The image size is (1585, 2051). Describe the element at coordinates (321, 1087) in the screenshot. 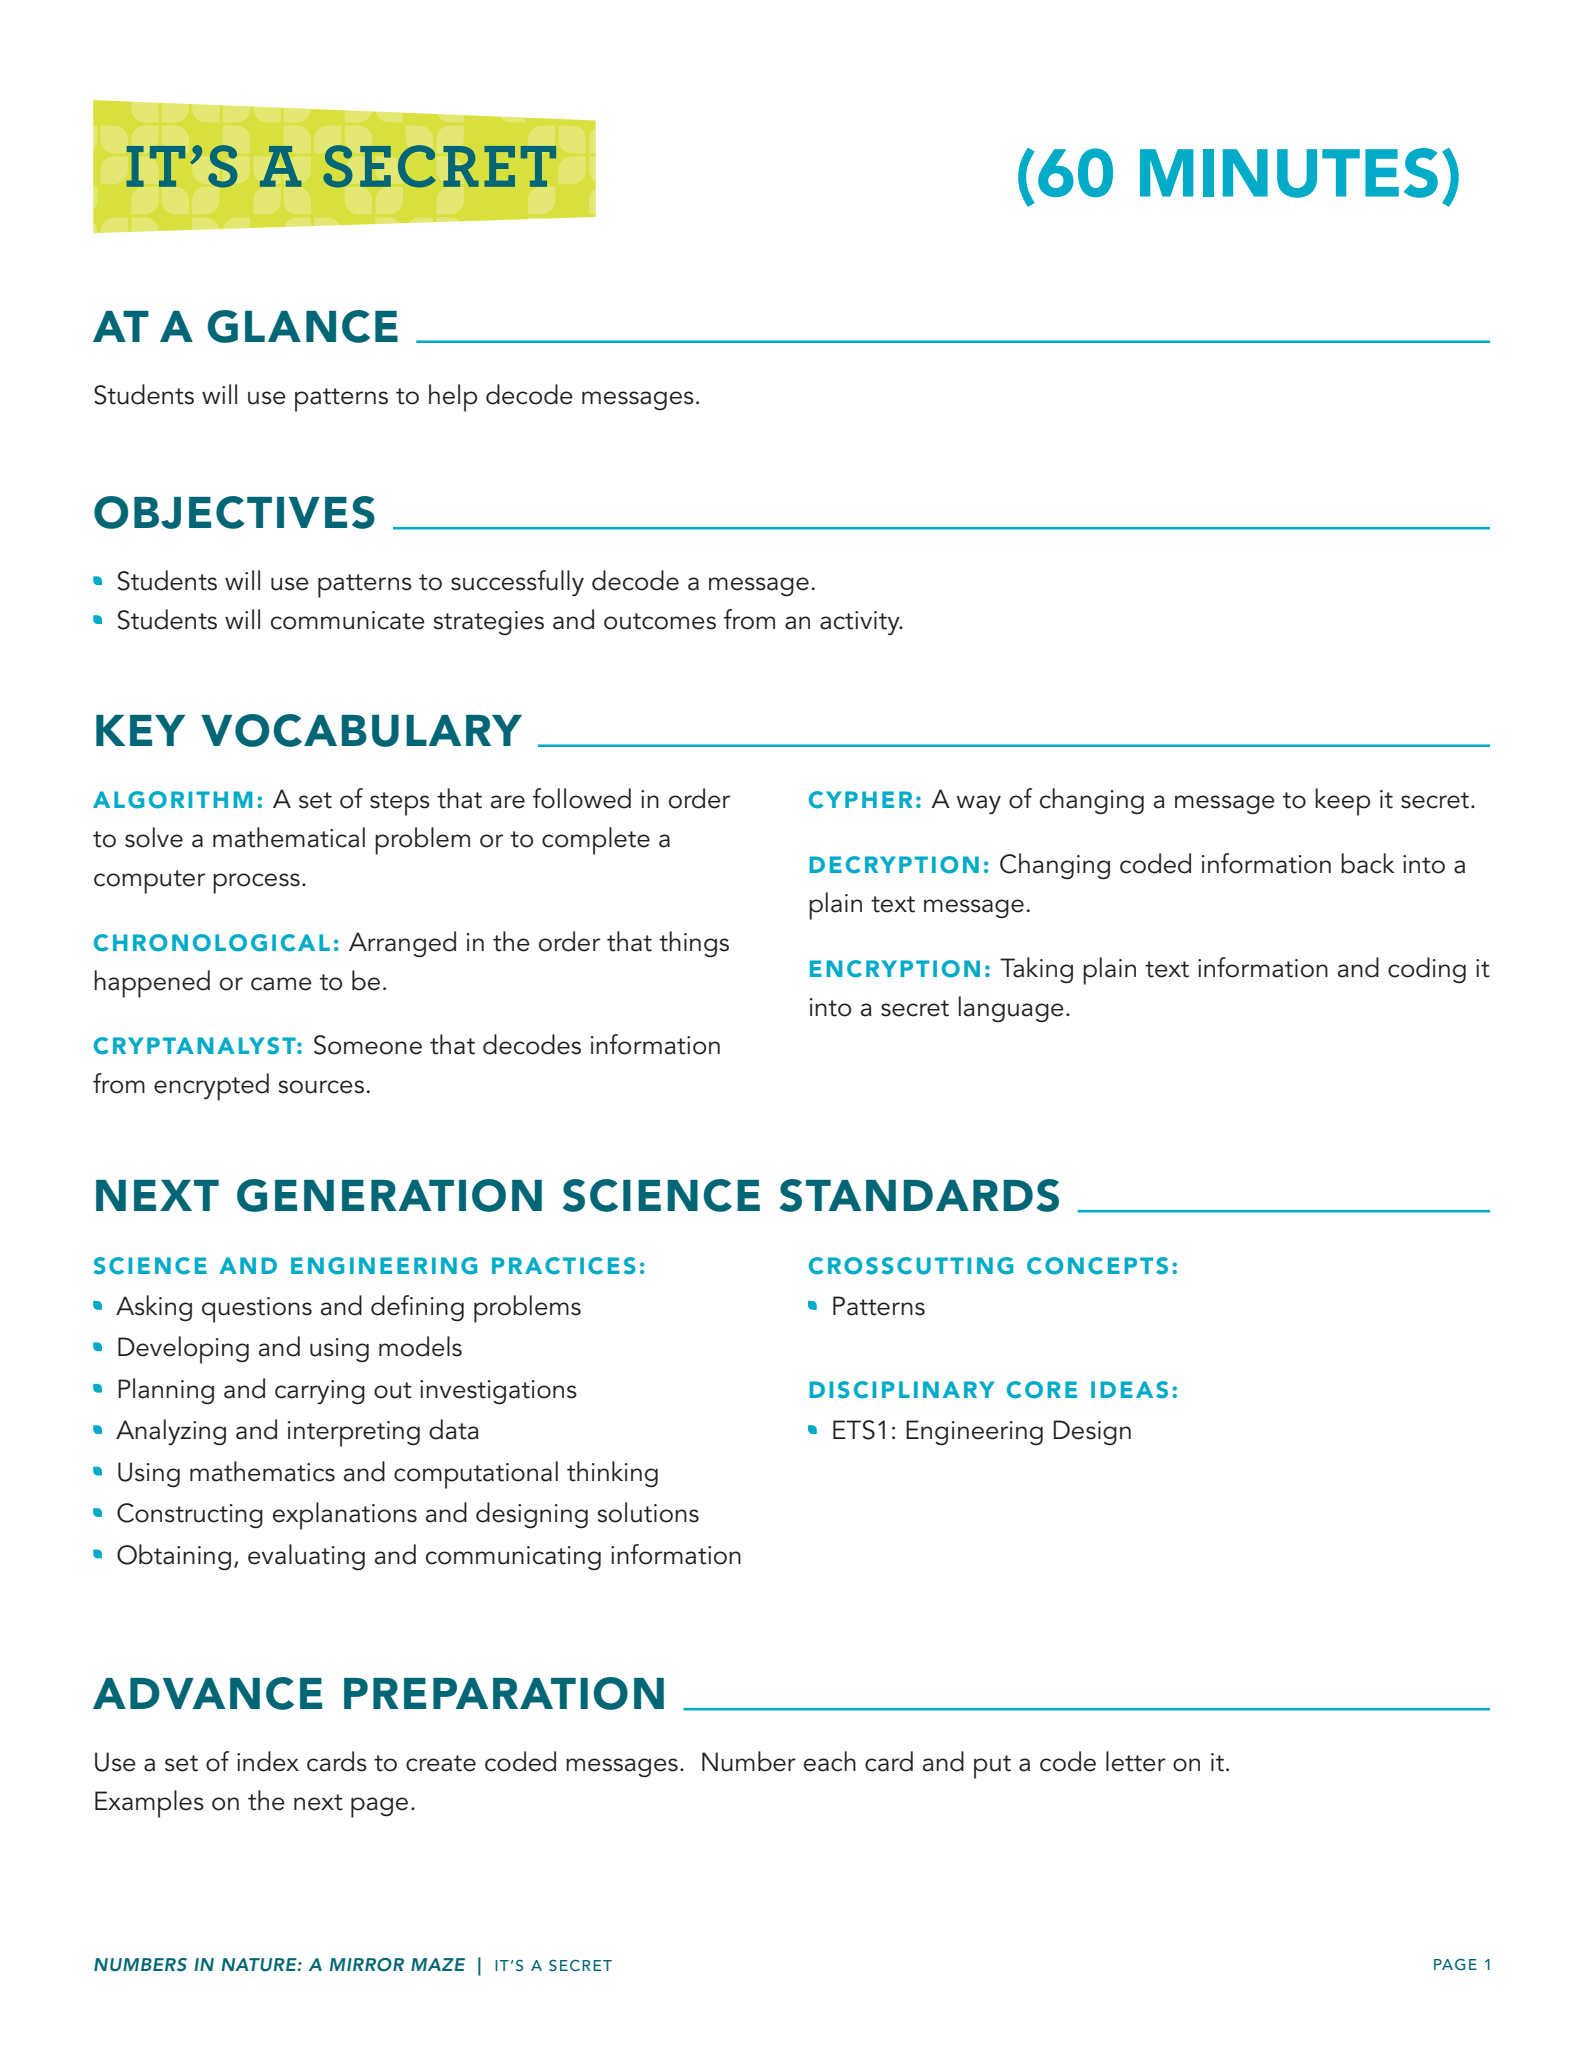

I see `sources` at that location.
